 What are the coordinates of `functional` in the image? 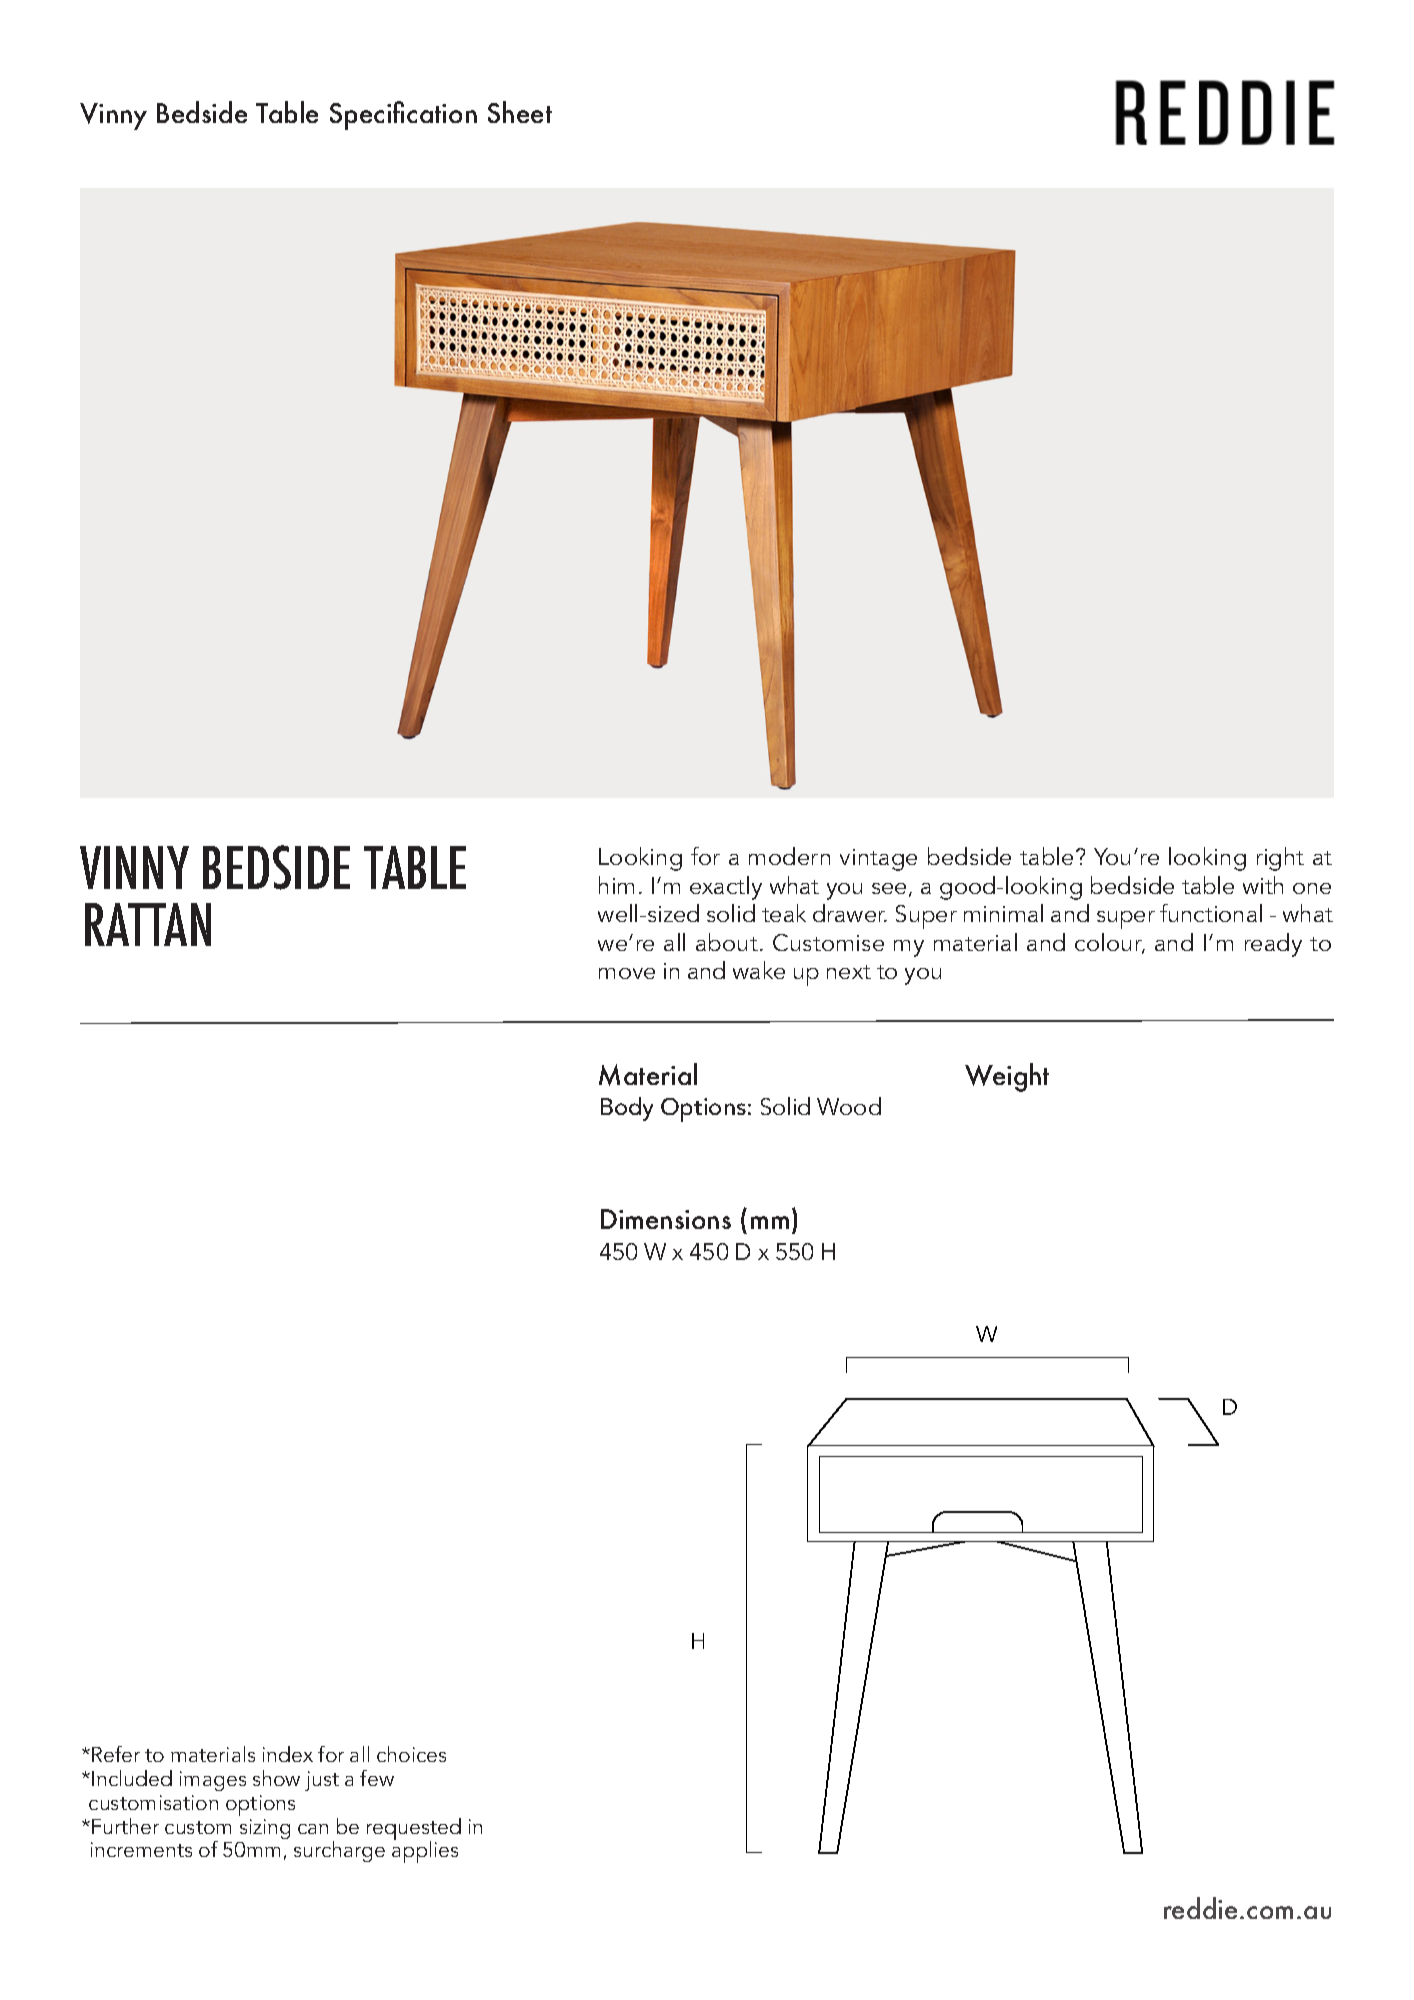 It's located at (1211, 913).
